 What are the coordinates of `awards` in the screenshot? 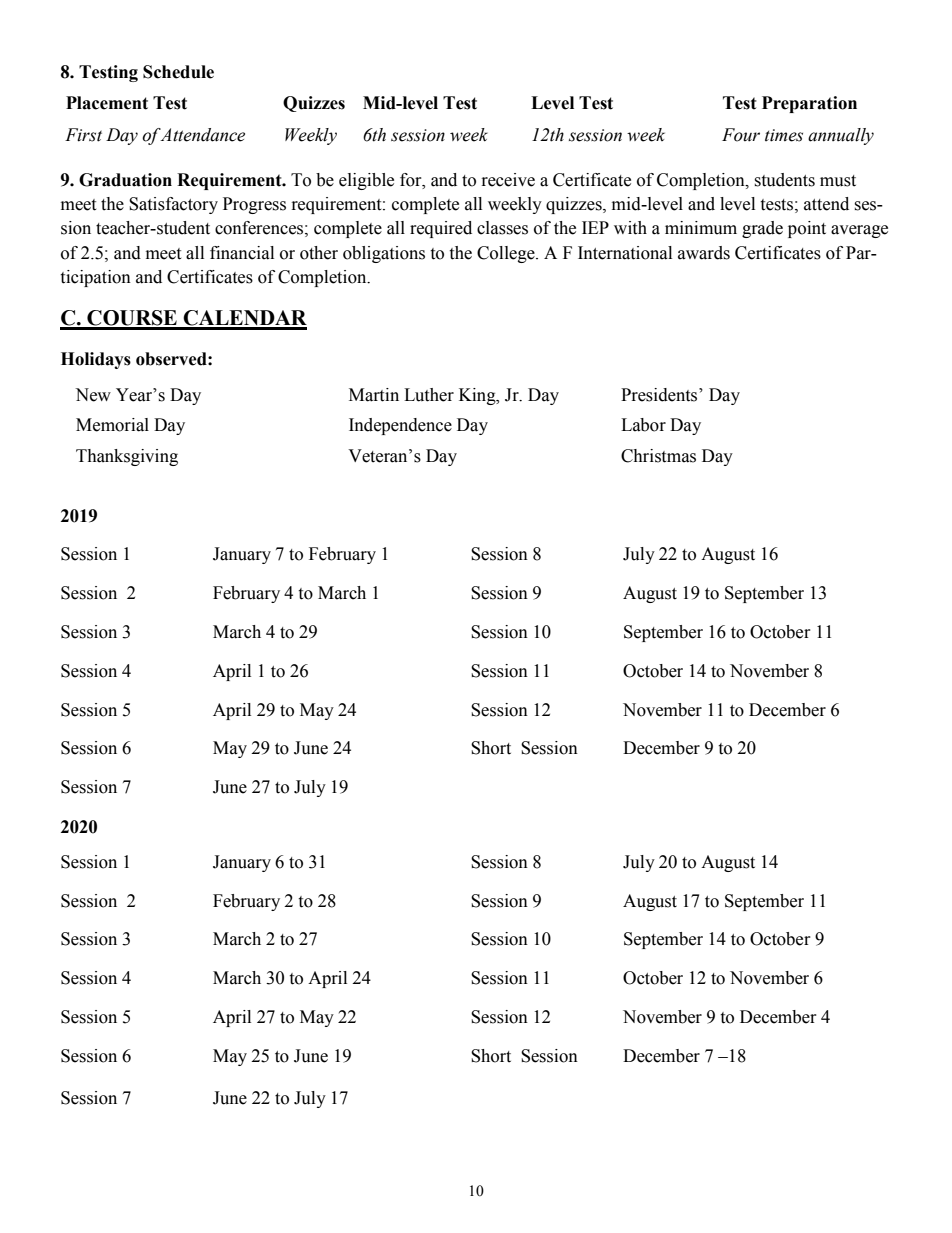 It's located at (704, 253).
